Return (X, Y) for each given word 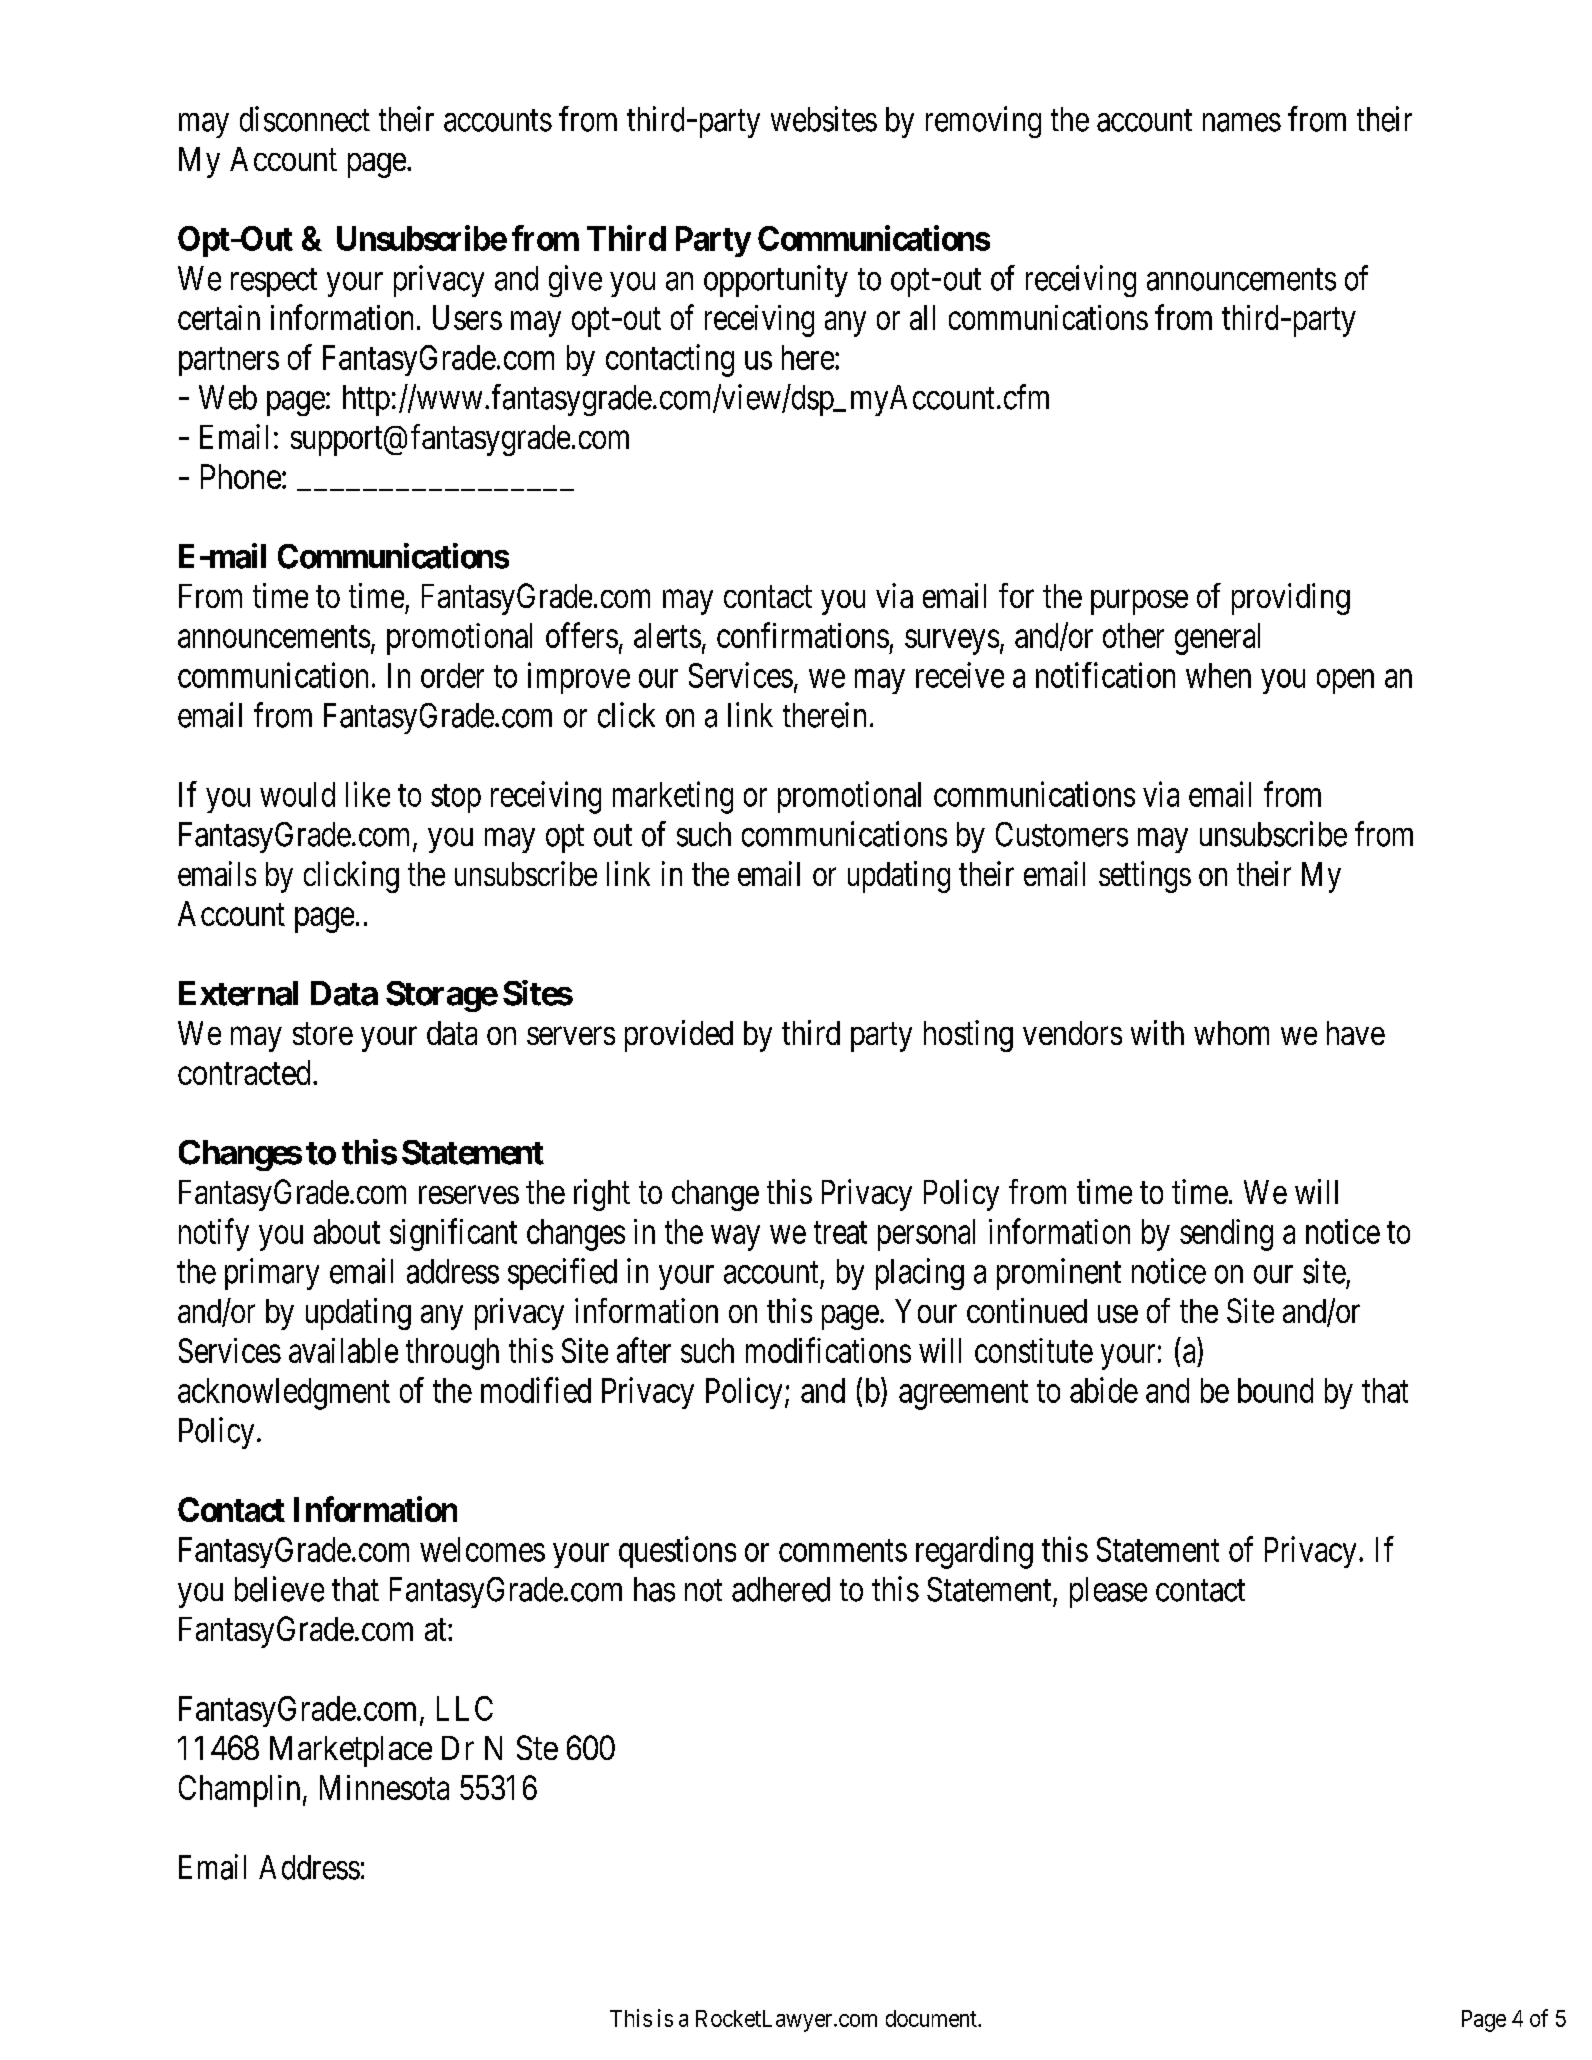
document (932, 2018)
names (1242, 122)
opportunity (776, 281)
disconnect (305, 119)
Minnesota (384, 1787)
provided (679, 1036)
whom (1231, 1033)
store (323, 1034)
